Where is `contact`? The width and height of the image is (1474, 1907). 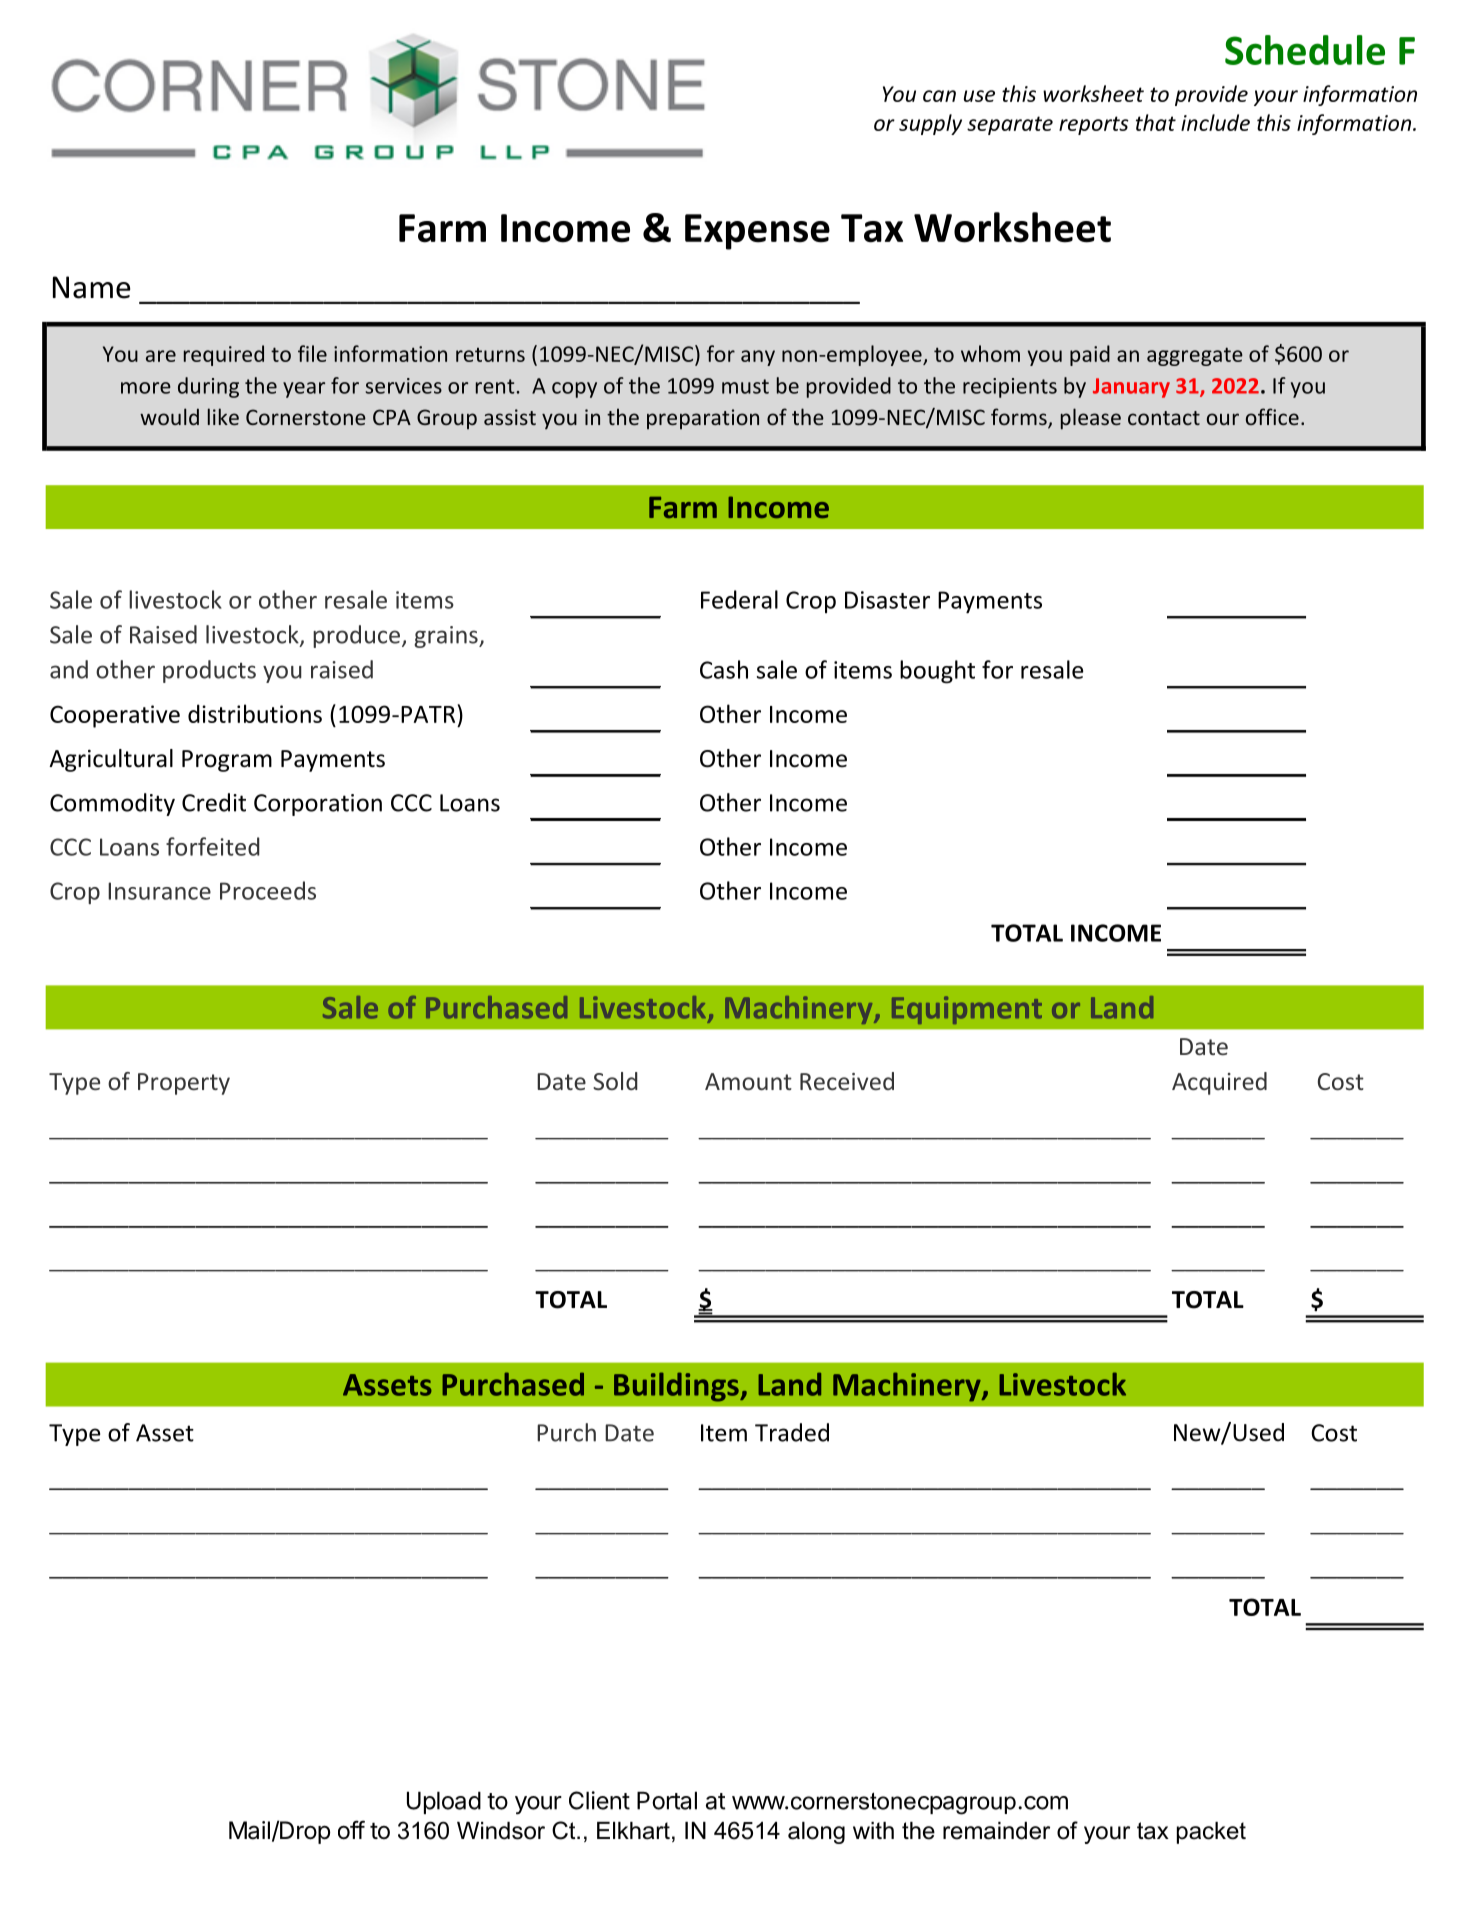 contact is located at coordinates (1164, 418).
